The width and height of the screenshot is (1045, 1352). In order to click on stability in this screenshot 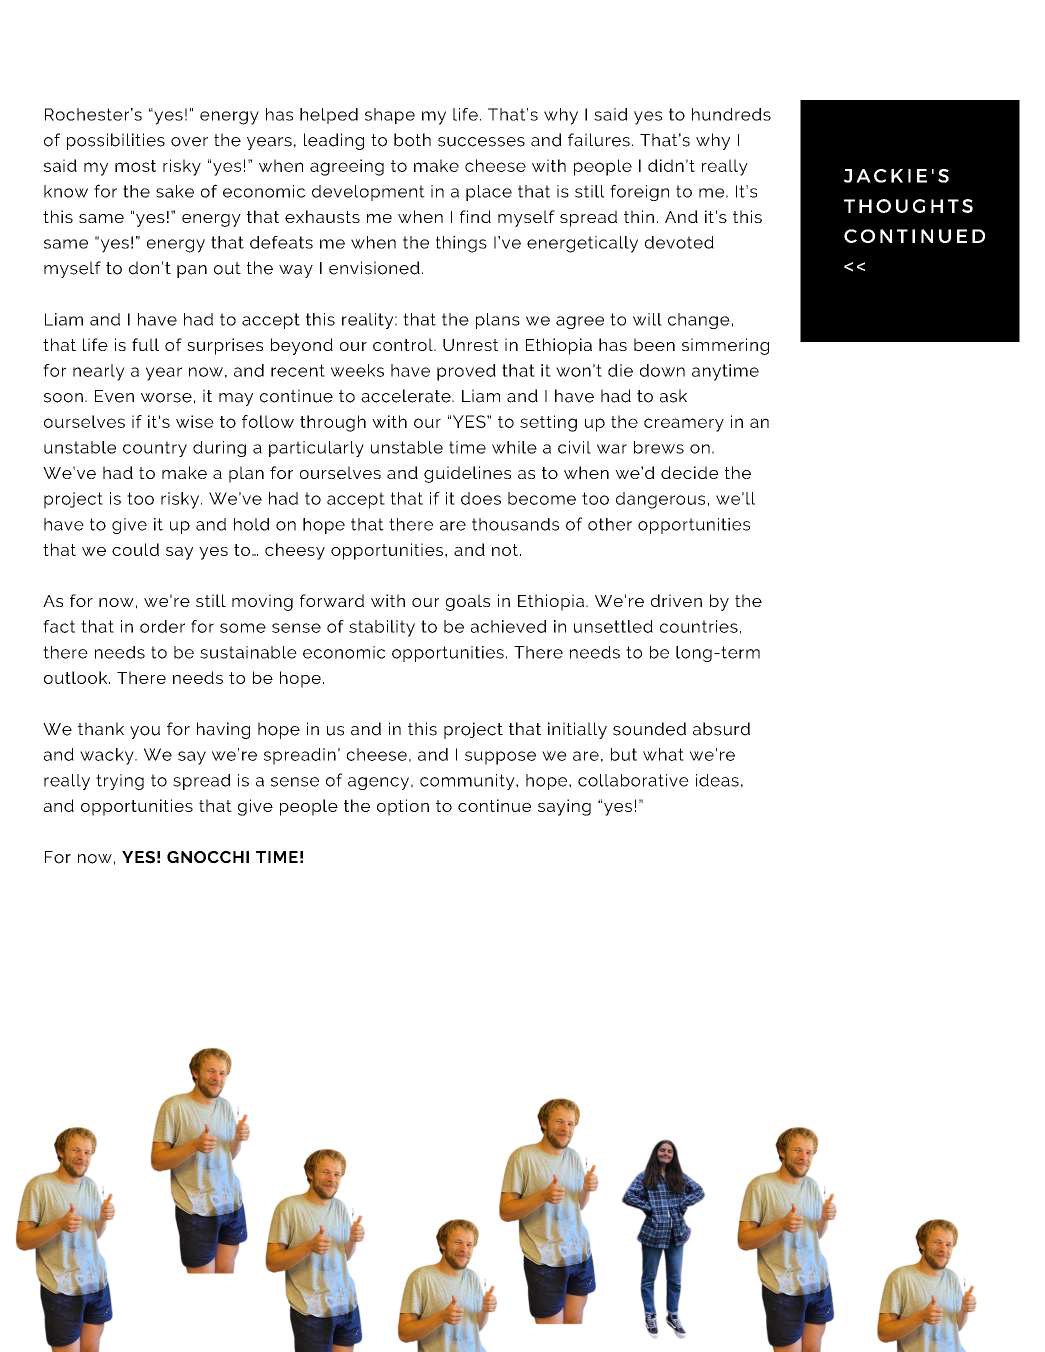, I will do `click(382, 628)`.
